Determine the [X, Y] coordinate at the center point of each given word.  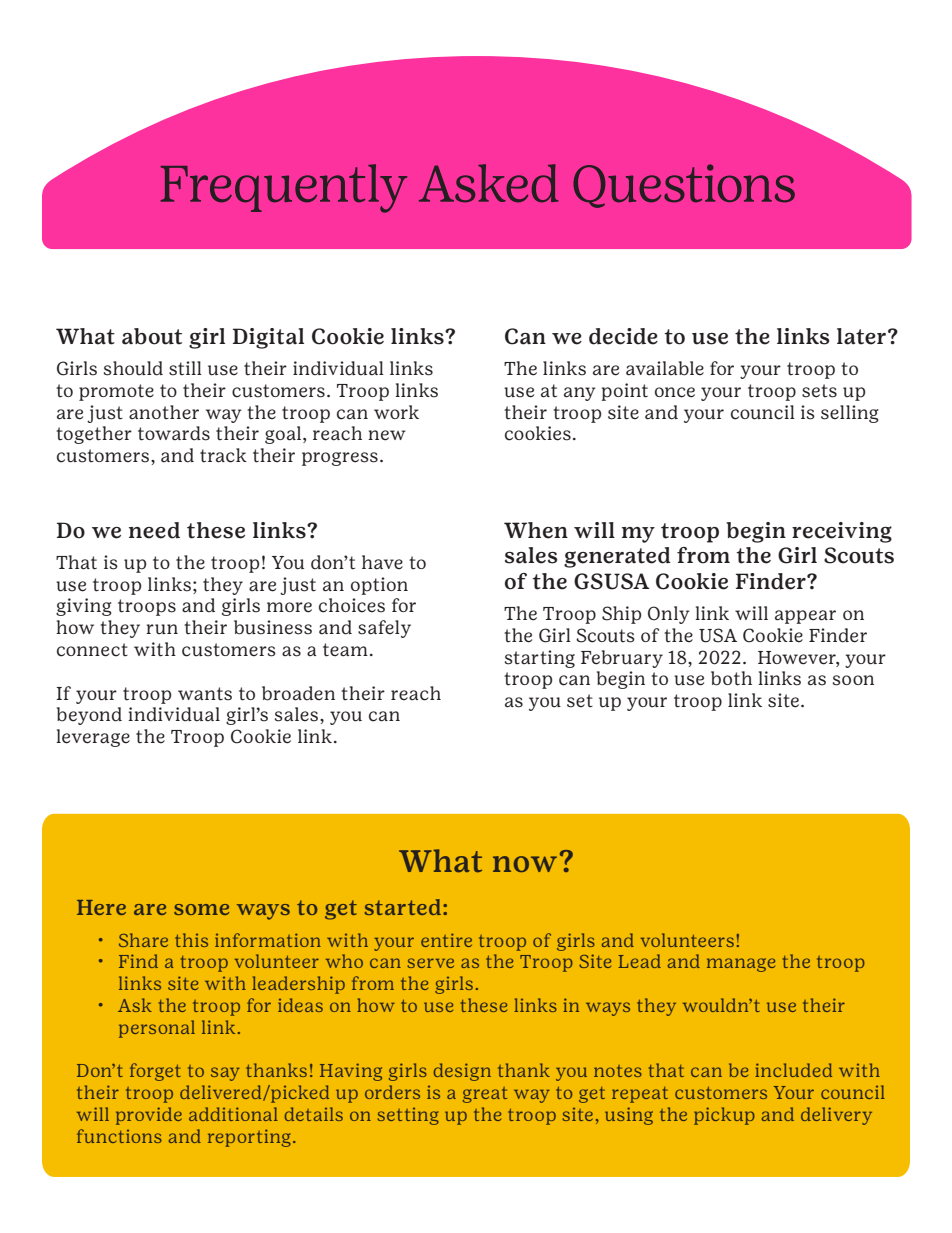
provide [149, 1116]
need [154, 530]
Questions [684, 186]
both [731, 678]
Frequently [283, 188]
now [525, 864]
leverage [93, 738]
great [485, 1095]
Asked [489, 183]
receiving [842, 532]
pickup [724, 1116]
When [536, 530]
